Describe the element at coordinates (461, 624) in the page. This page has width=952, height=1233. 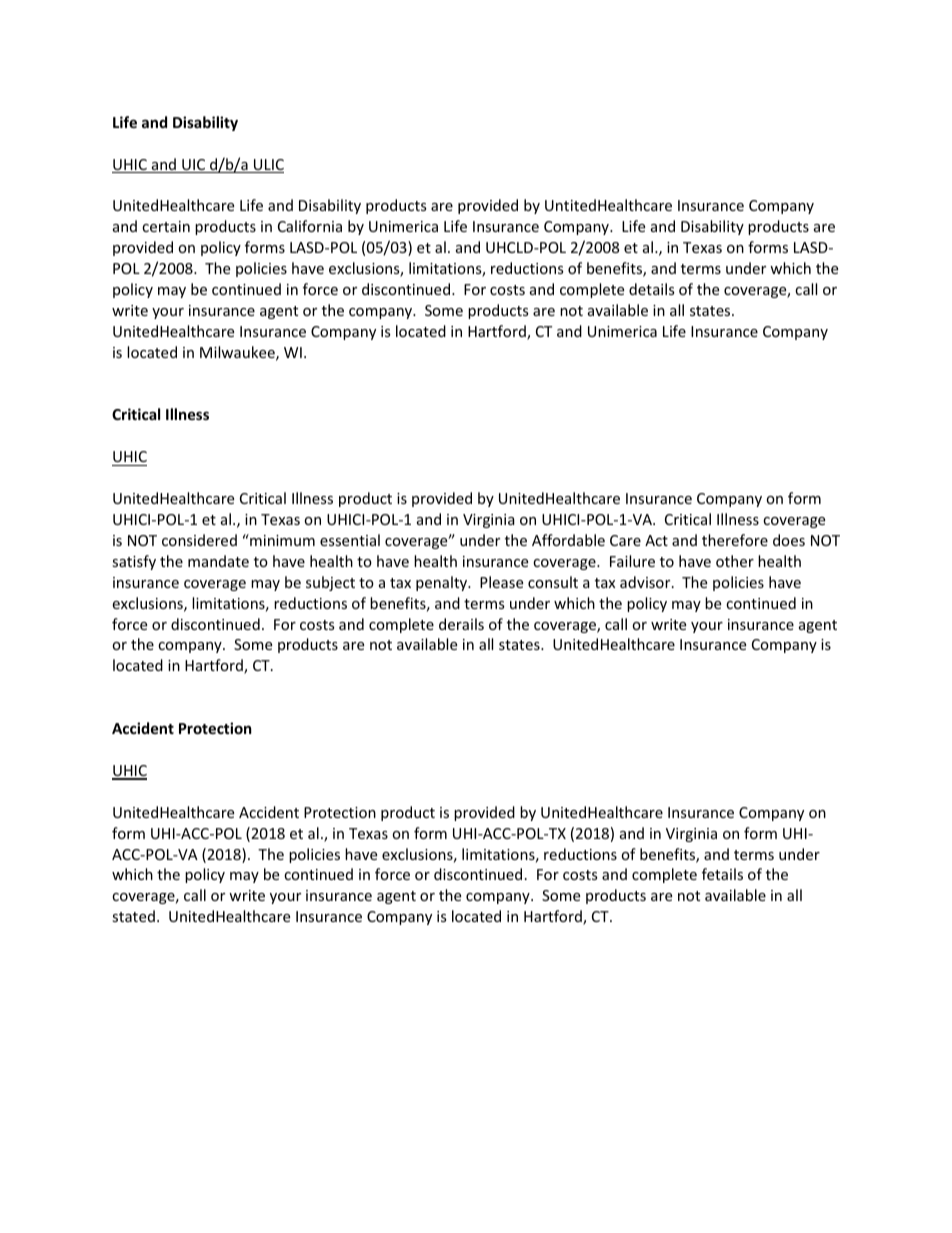
I see `derails` at that location.
